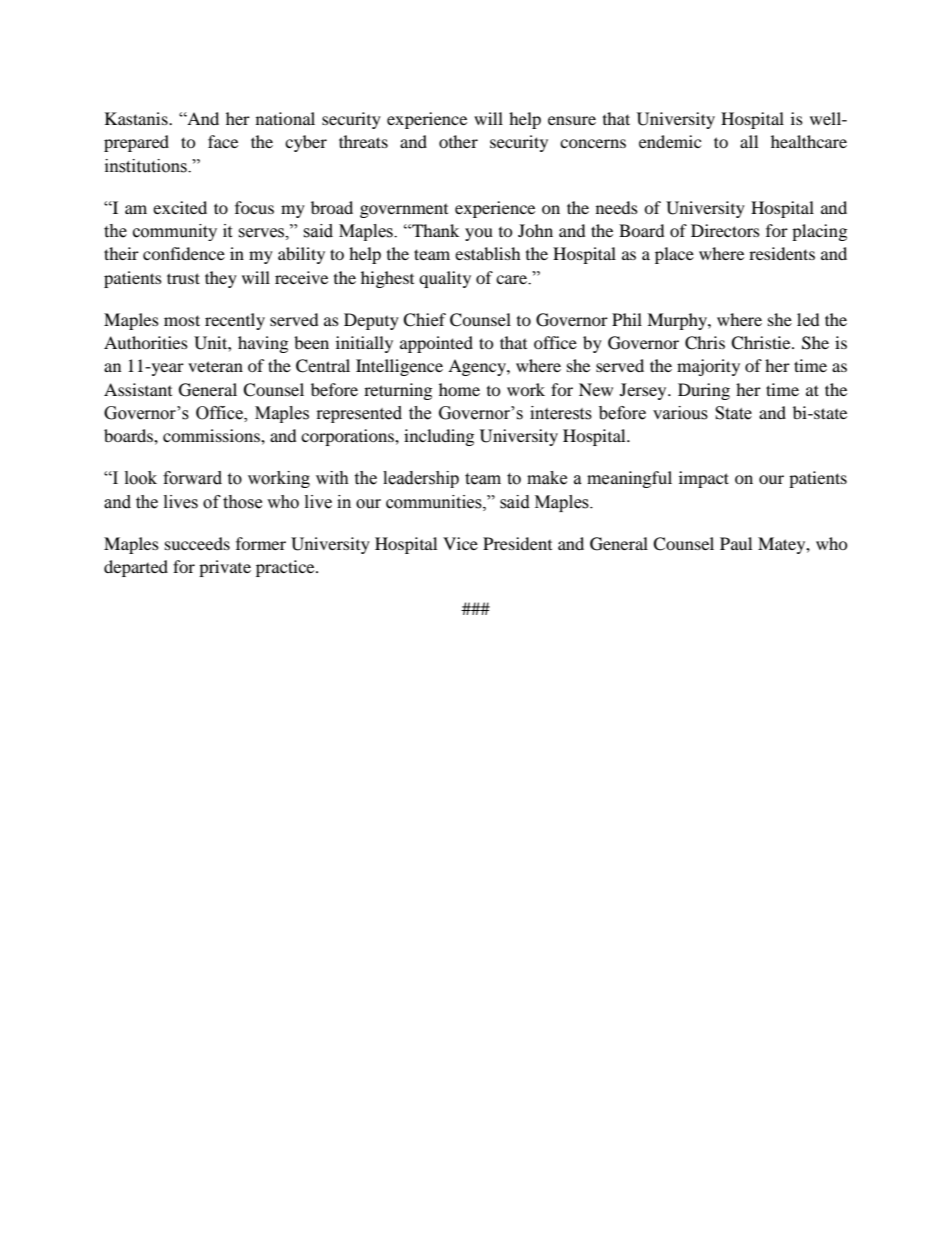 Image resolution: width=952 pixels, height=1233 pixels. Describe the element at coordinates (197, 543) in the screenshot. I see `succeeds` at that location.
